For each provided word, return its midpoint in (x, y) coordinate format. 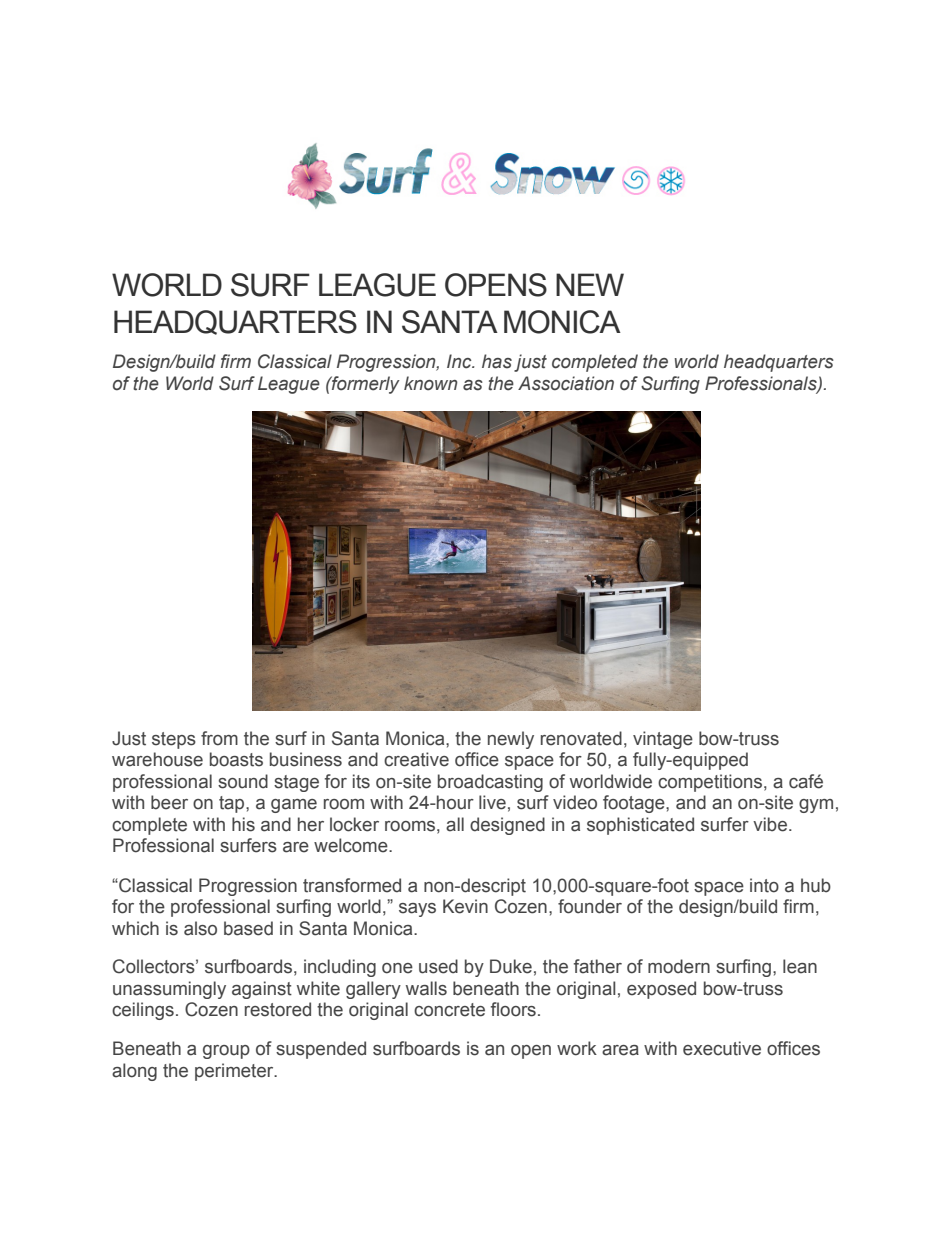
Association (566, 383)
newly (511, 740)
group (226, 1052)
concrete (449, 1010)
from (219, 738)
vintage (663, 740)
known (431, 383)
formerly (365, 385)
